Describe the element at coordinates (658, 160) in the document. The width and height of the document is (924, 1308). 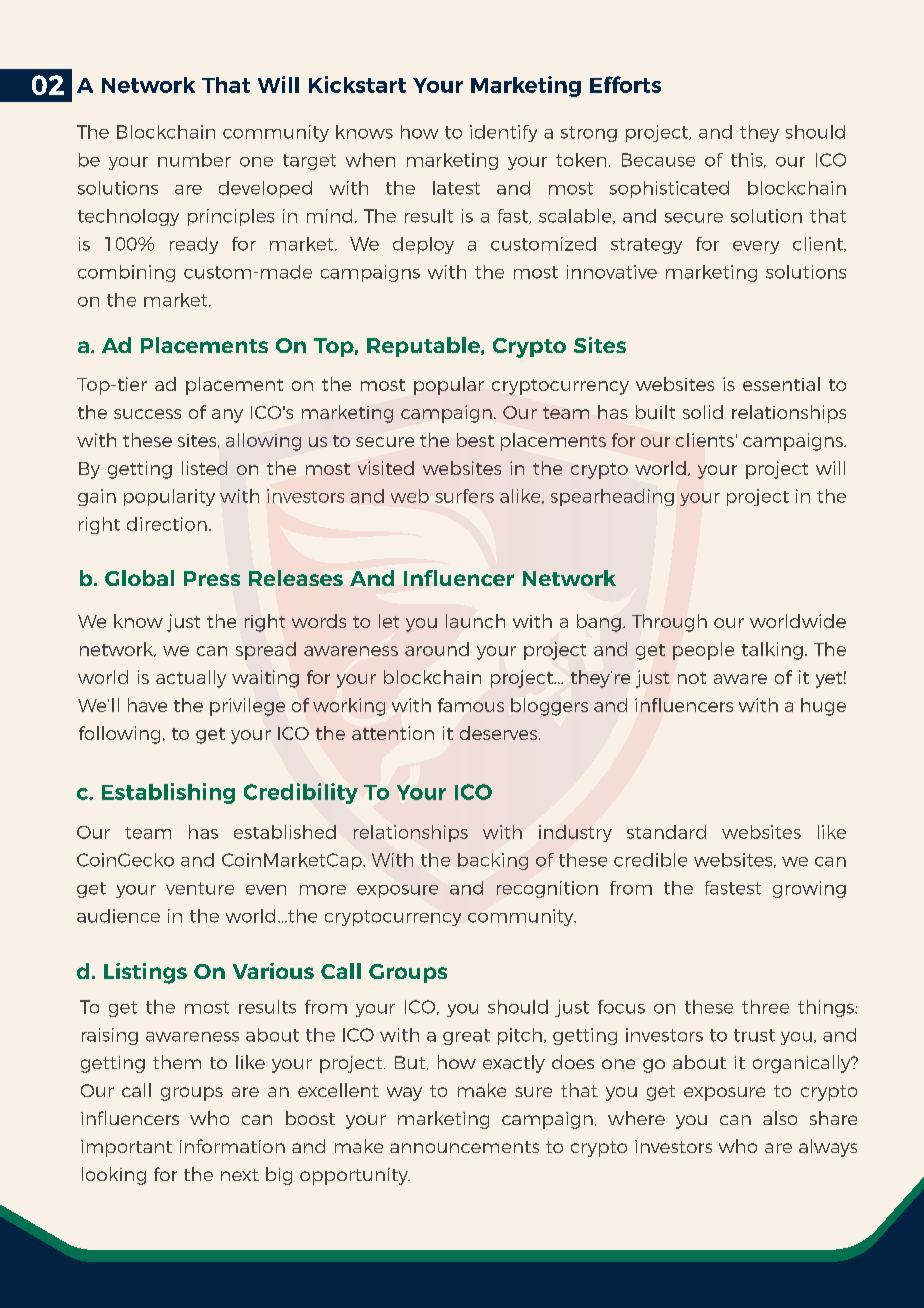
I see `Because` at that location.
